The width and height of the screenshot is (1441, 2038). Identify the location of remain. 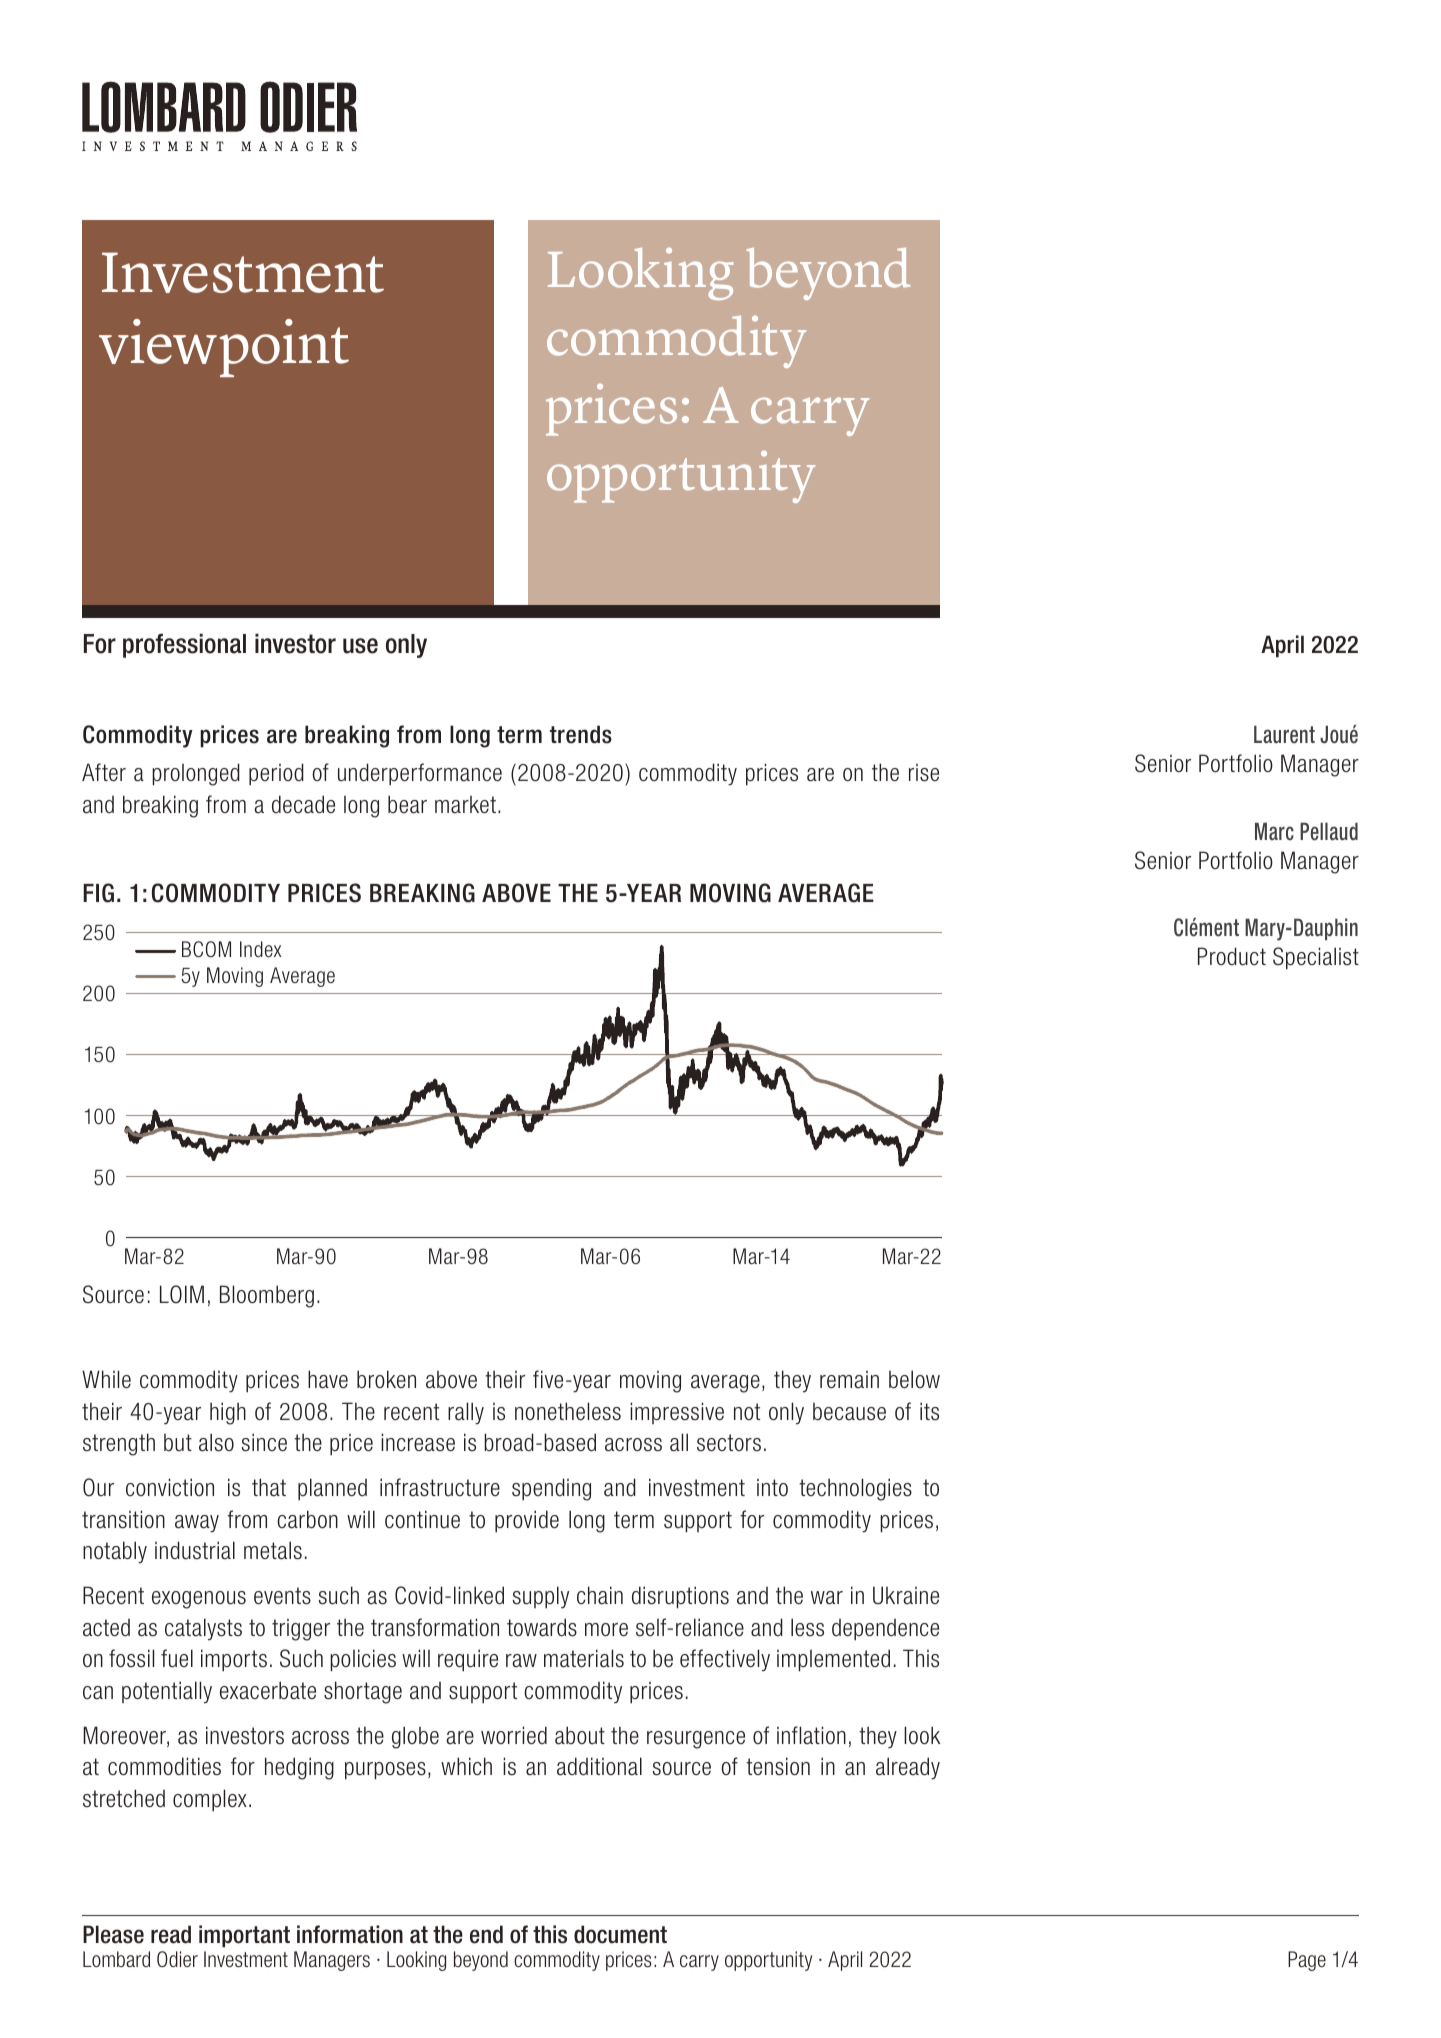
(849, 1380).
